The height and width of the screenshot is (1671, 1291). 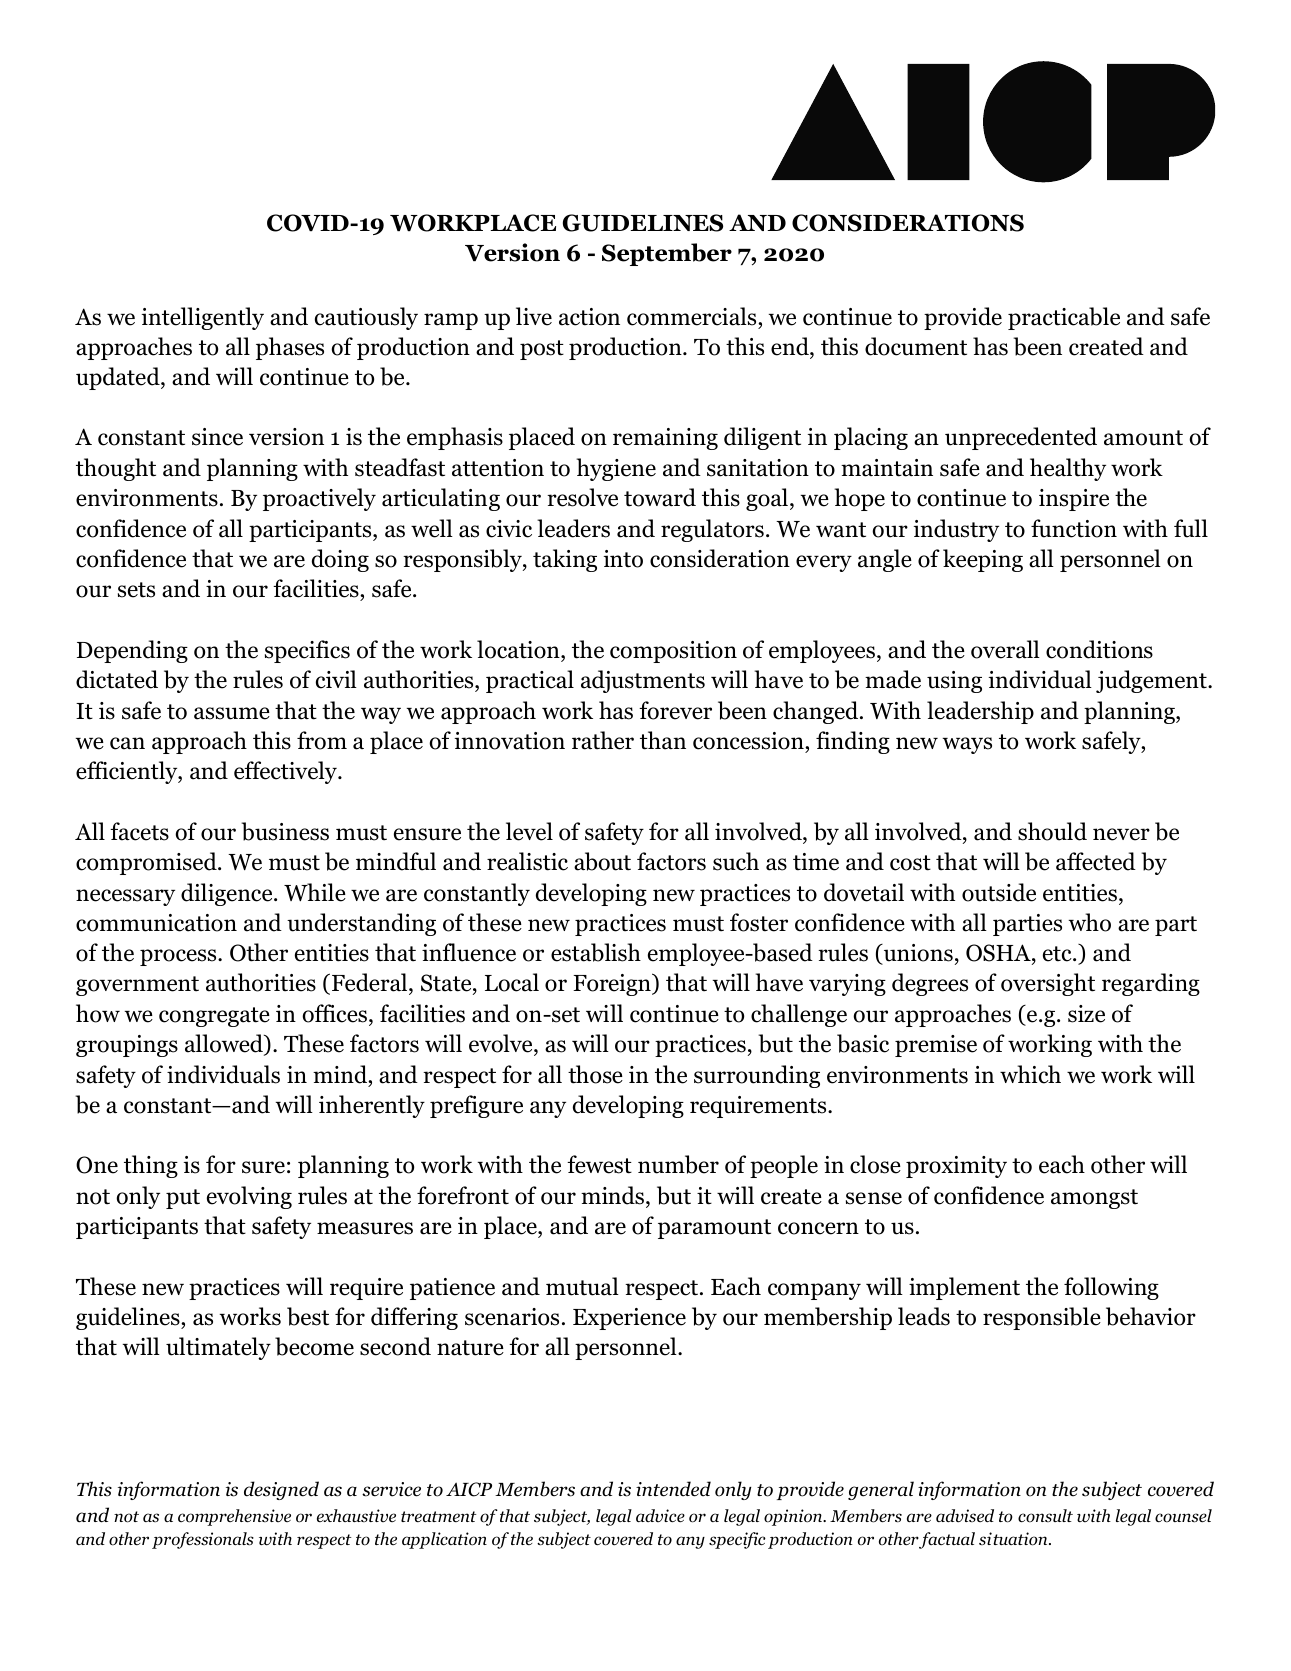 I want to click on amongst, so click(x=1094, y=1199).
